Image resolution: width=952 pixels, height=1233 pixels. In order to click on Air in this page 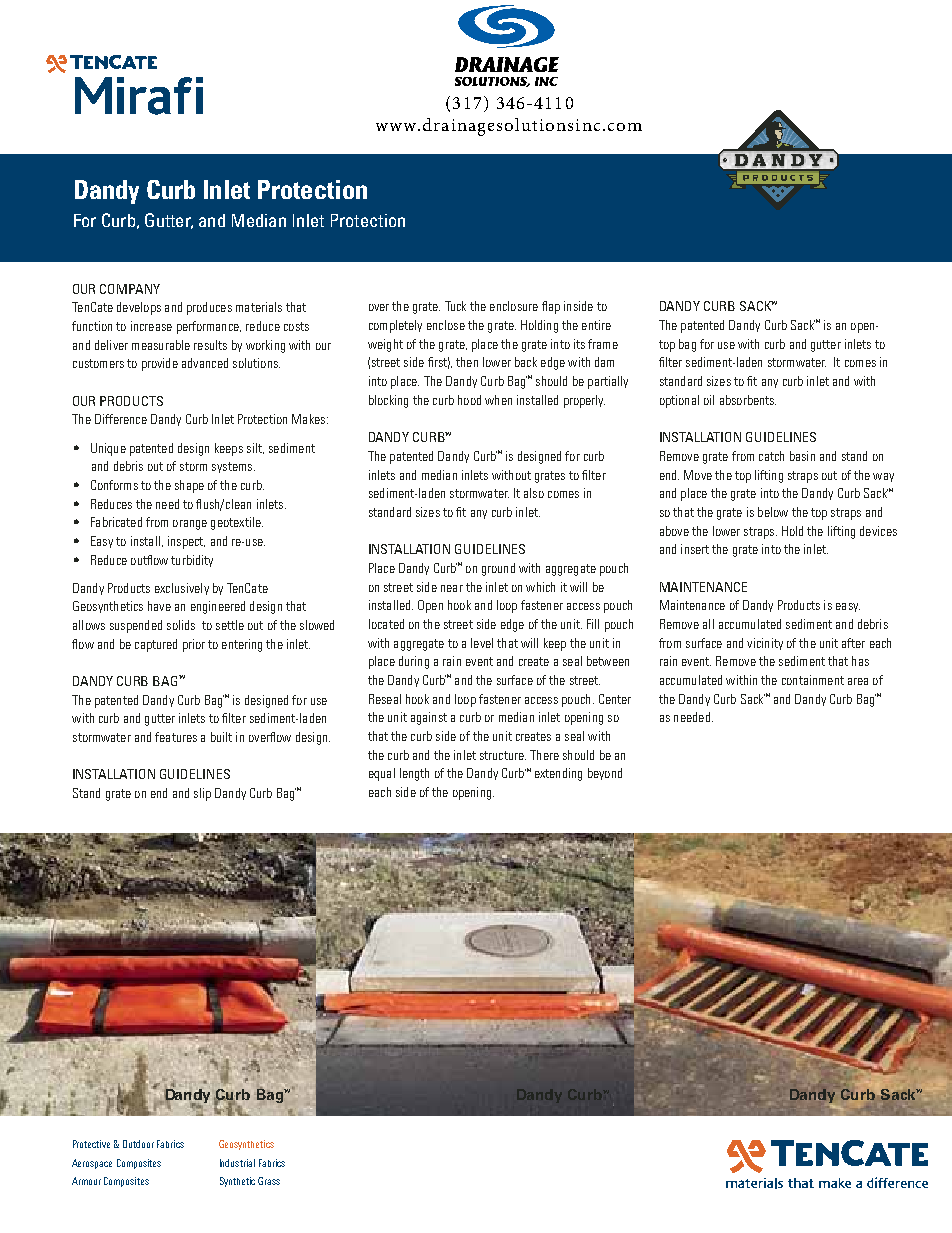, I will do `click(251, 189)`.
